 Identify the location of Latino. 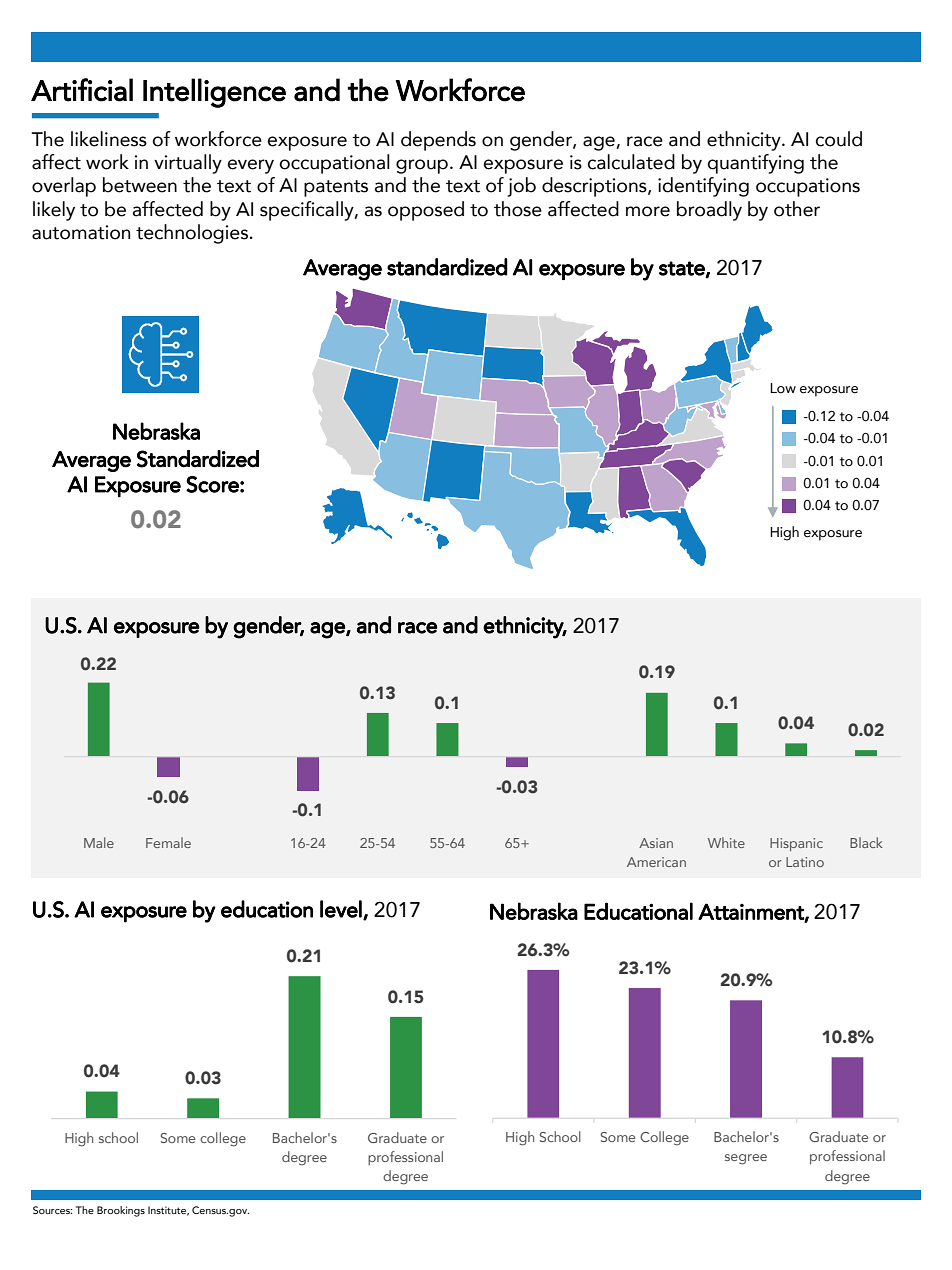
(805, 862).
